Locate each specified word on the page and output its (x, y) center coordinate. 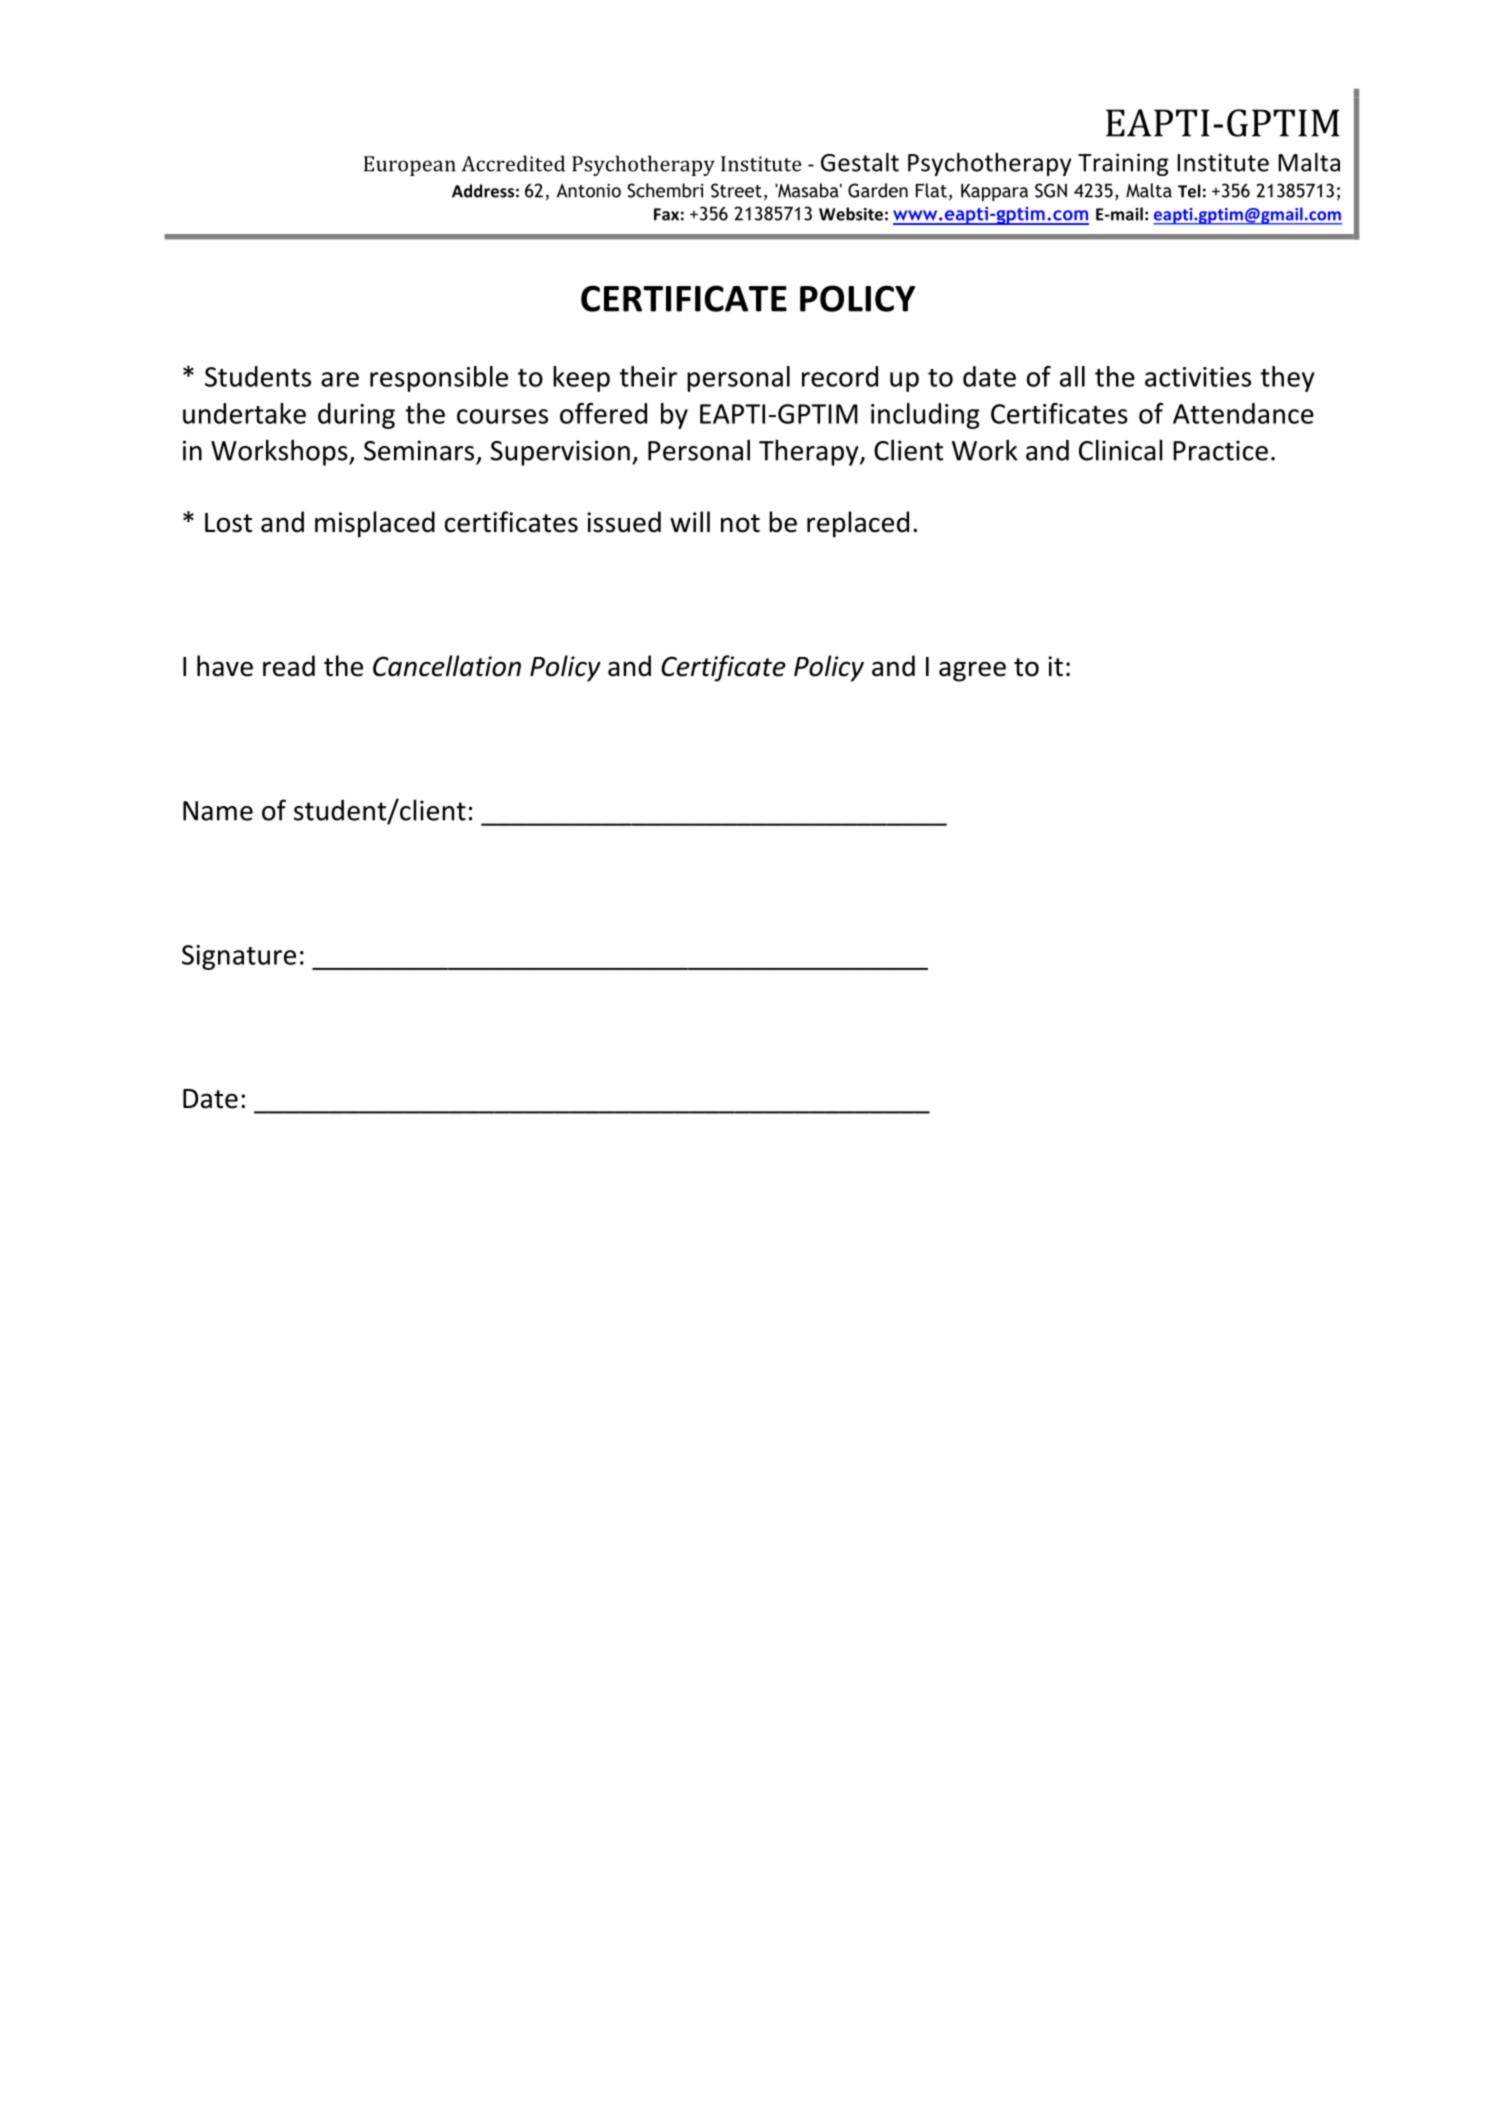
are (340, 379)
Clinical (1120, 450)
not (740, 523)
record (840, 376)
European (410, 166)
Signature (239, 957)
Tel (1189, 191)
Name (218, 811)
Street (736, 190)
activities (1198, 377)
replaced (858, 524)
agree (972, 671)
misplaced (375, 524)
